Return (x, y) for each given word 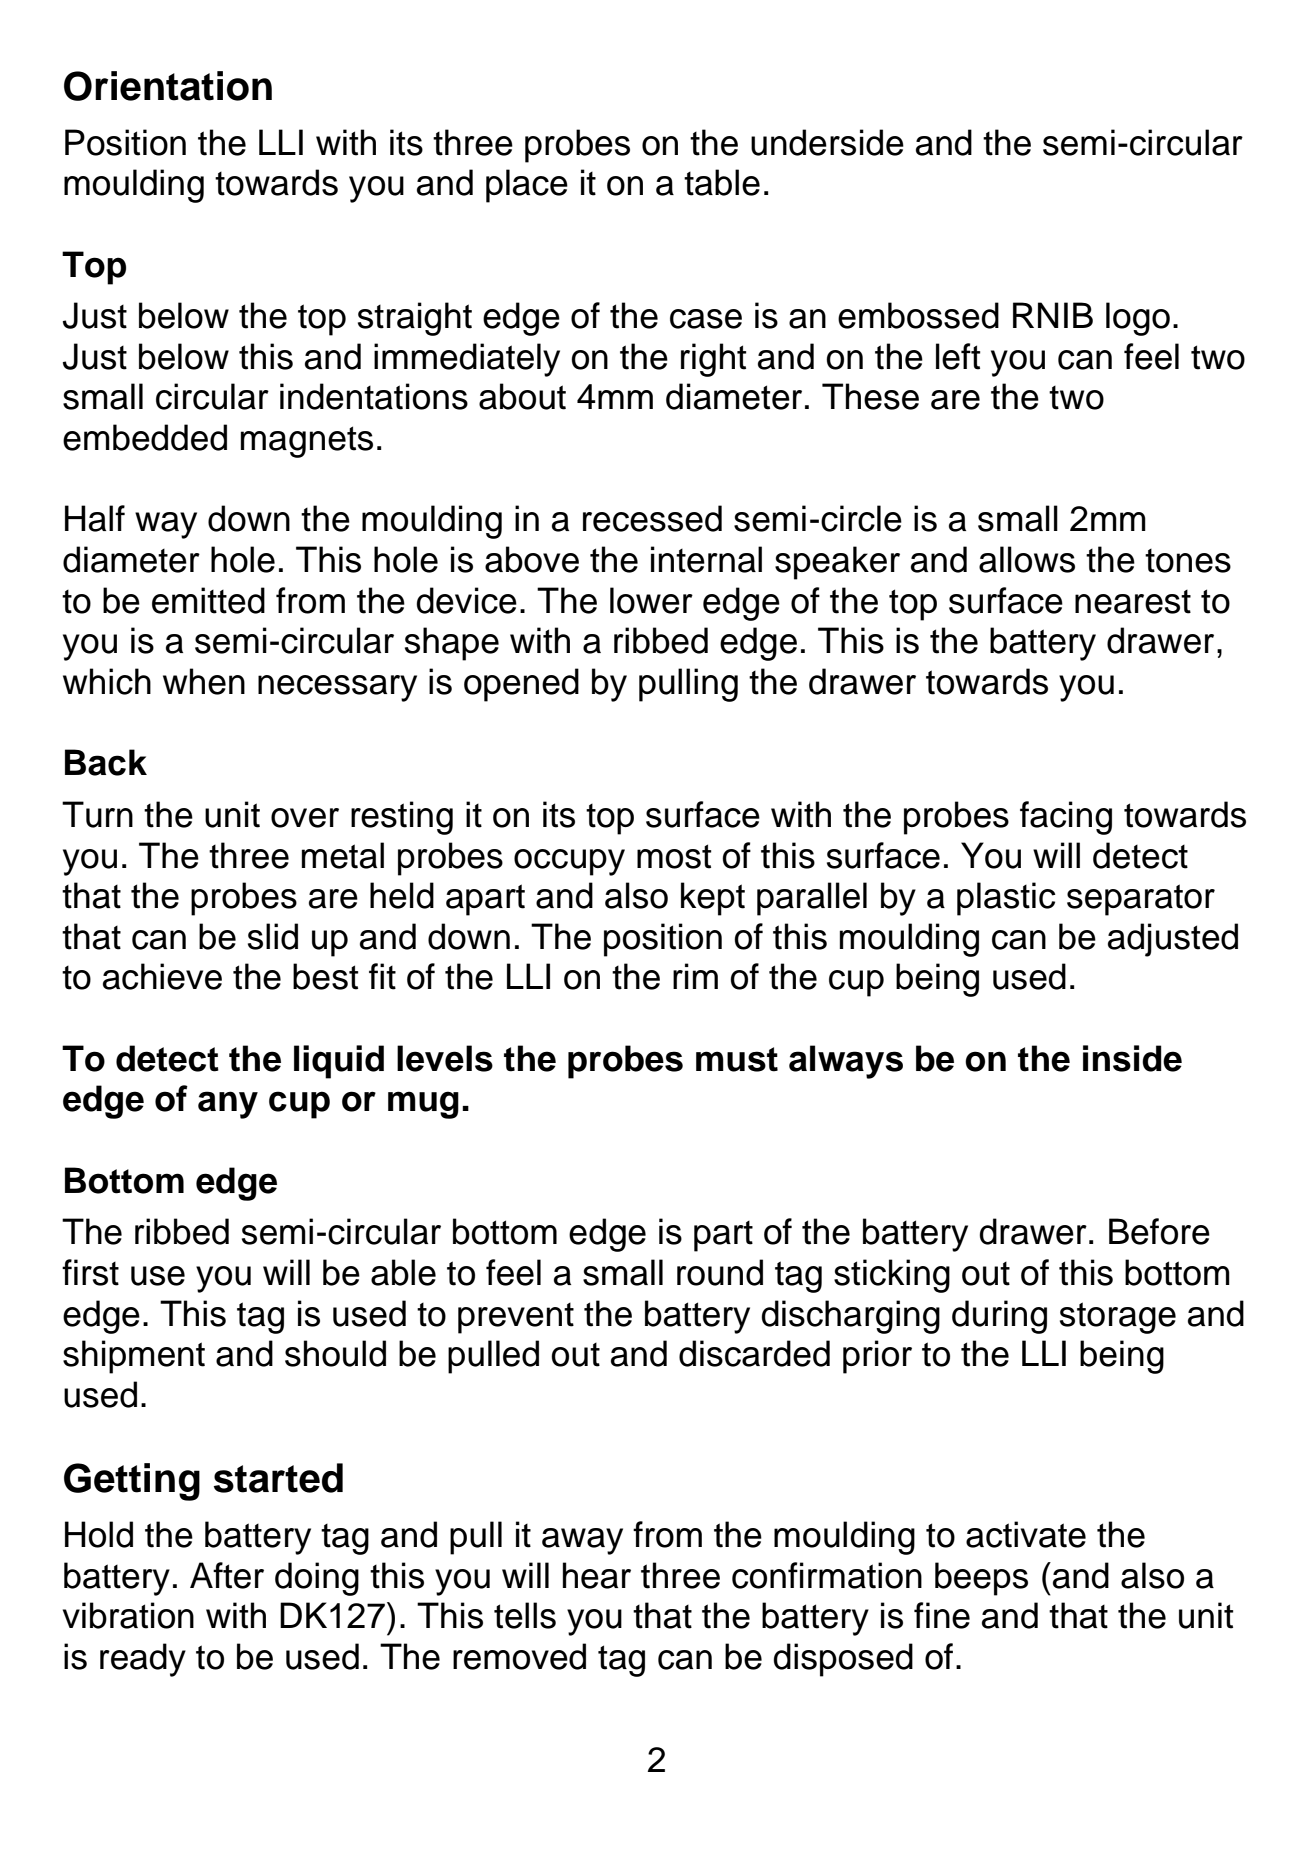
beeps (981, 1579)
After (227, 1575)
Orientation (168, 86)
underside (827, 142)
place (527, 186)
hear (597, 1575)
